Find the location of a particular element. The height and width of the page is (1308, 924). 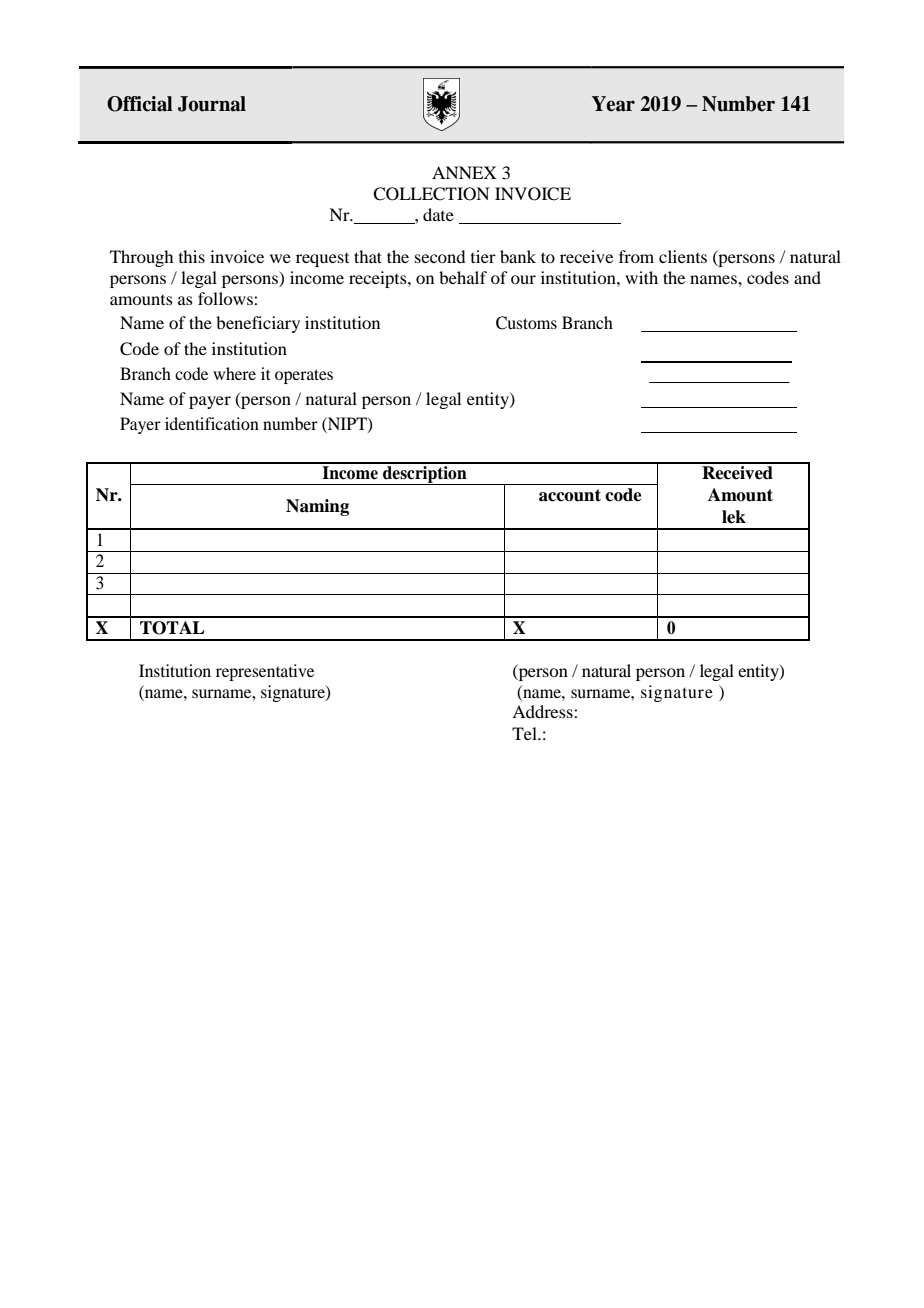

Journal is located at coordinates (212, 104).
